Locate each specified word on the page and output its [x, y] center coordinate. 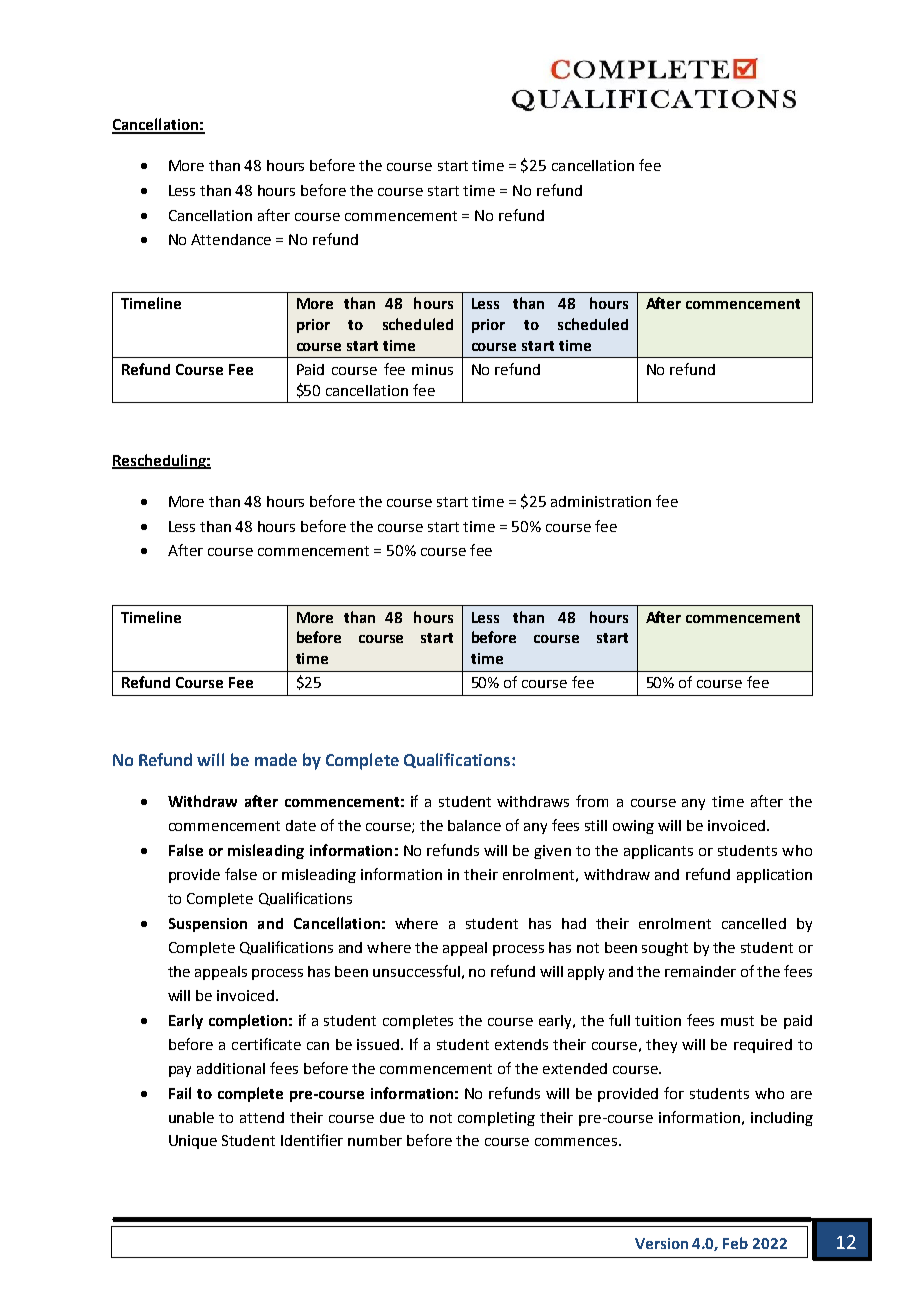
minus [432, 369]
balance [474, 825]
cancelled [754, 923]
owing [633, 827]
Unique [193, 1142]
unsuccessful [416, 971]
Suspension [208, 925]
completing [496, 1119]
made [276, 759]
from [592, 801]
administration [601, 501]
